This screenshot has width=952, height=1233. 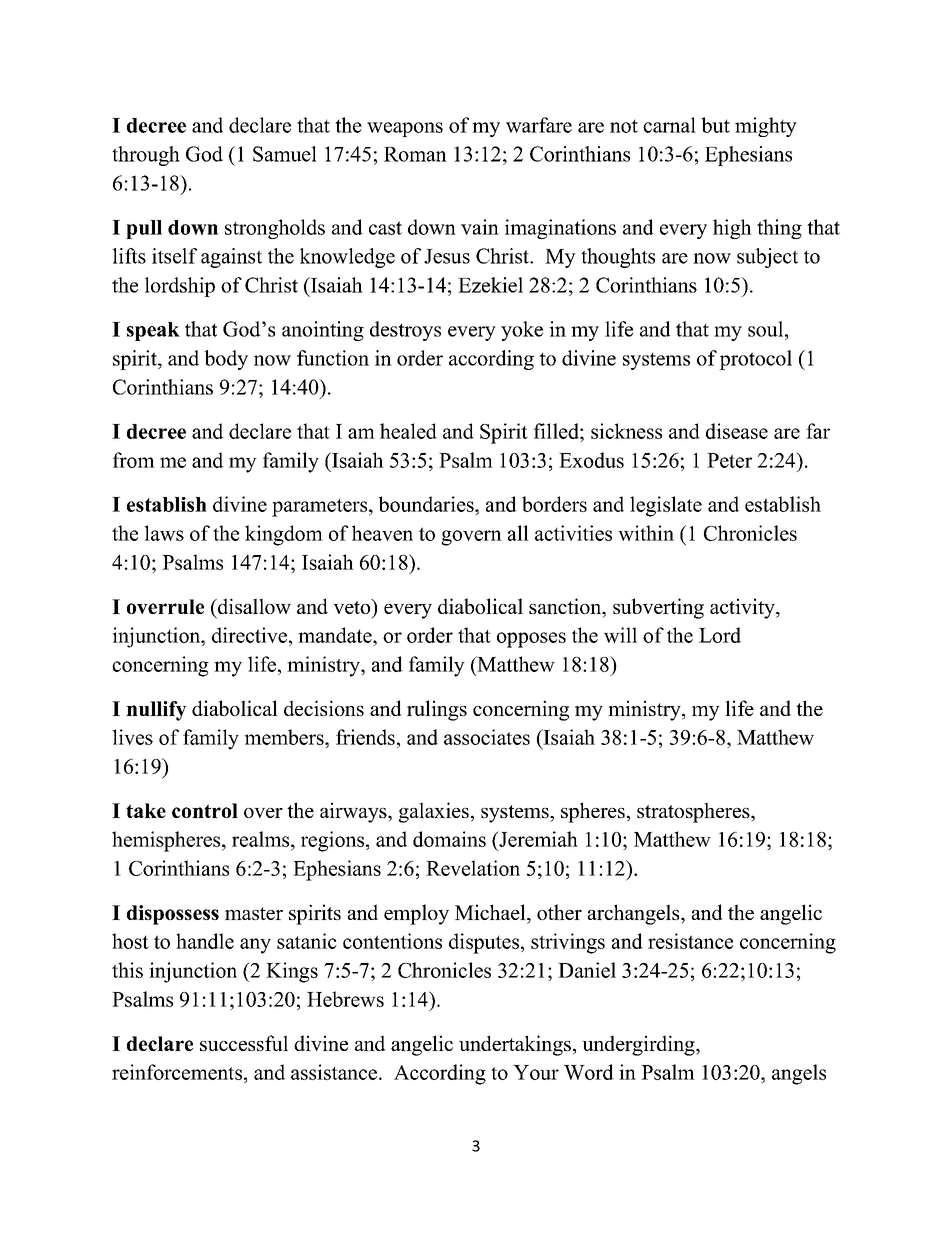 I want to click on Peter, so click(x=729, y=460).
